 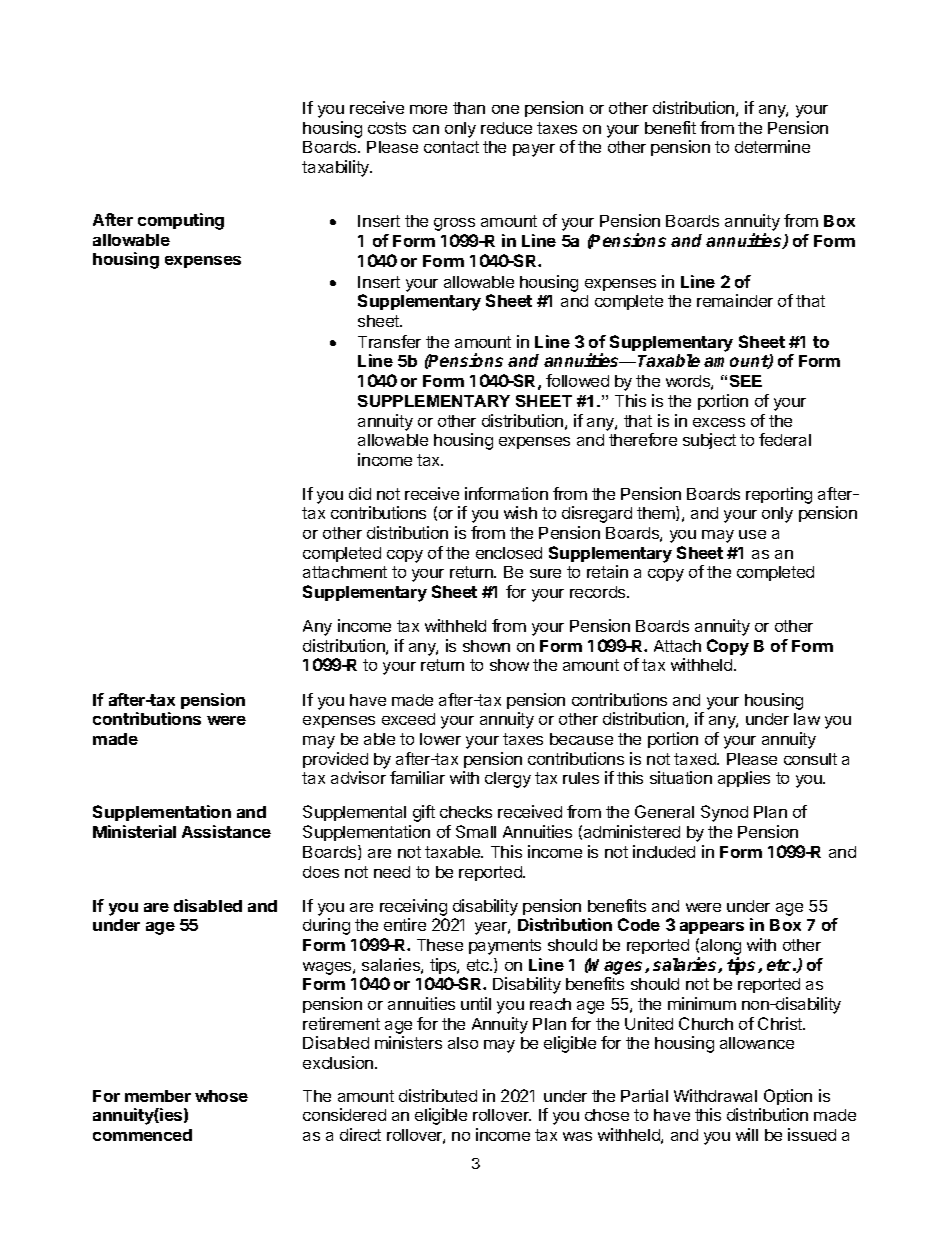 What do you see at coordinates (335, 760) in the screenshot?
I see `provided` at bounding box center [335, 760].
